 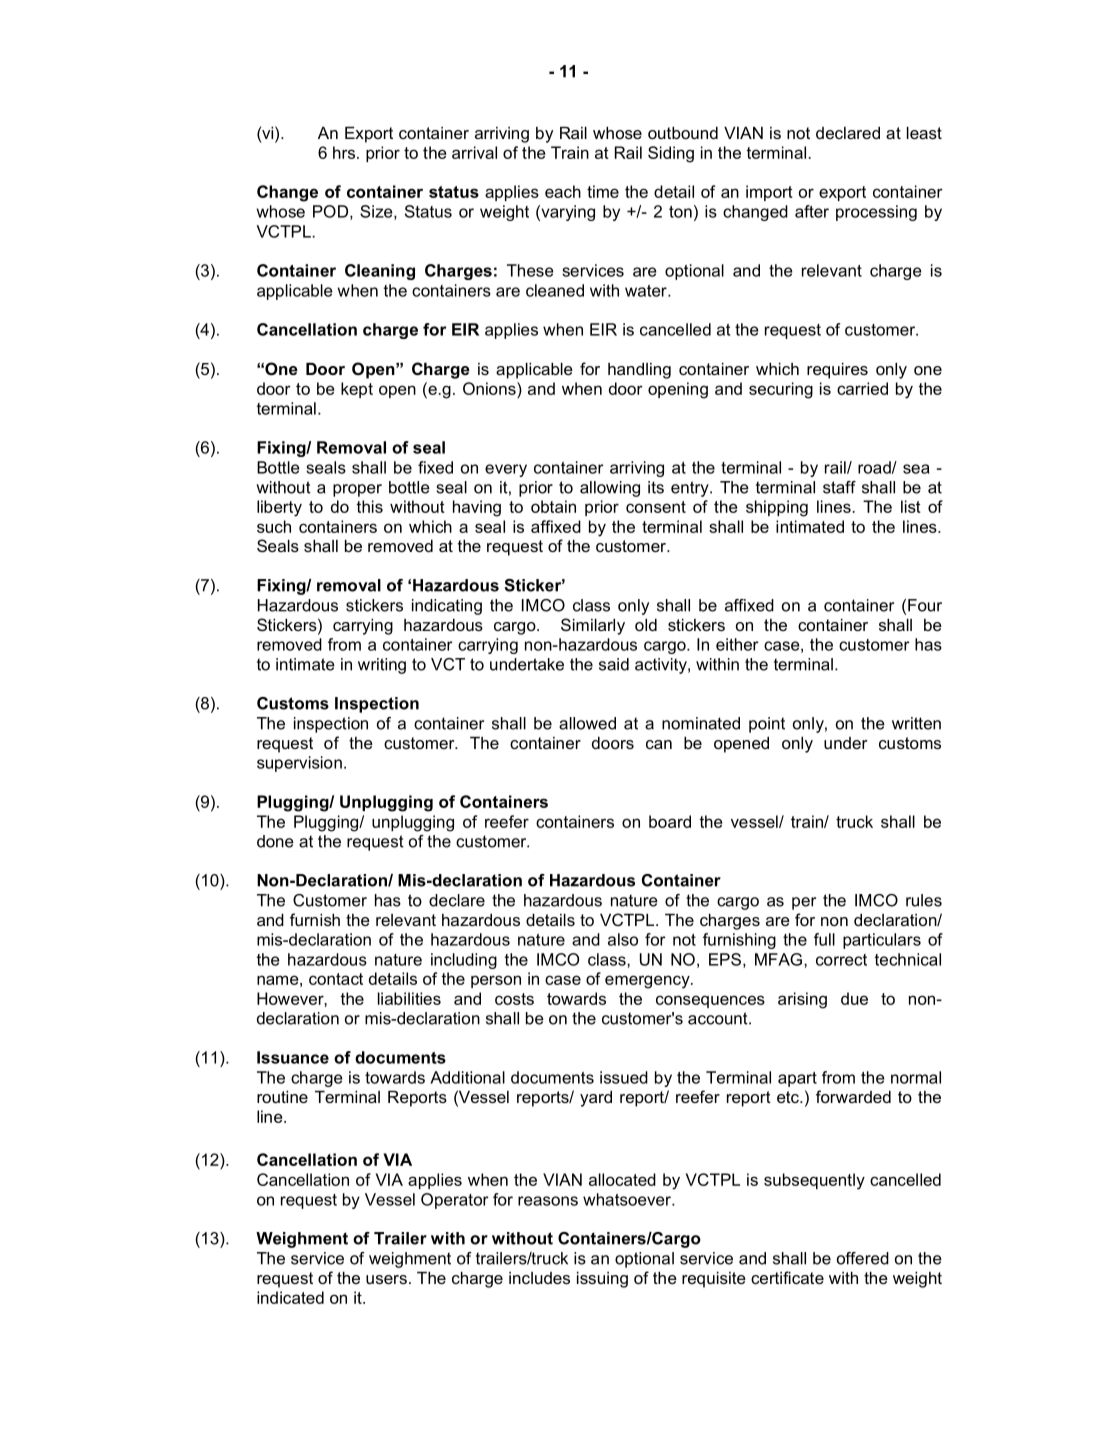 I want to click on allowed, so click(x=587, y=723).
